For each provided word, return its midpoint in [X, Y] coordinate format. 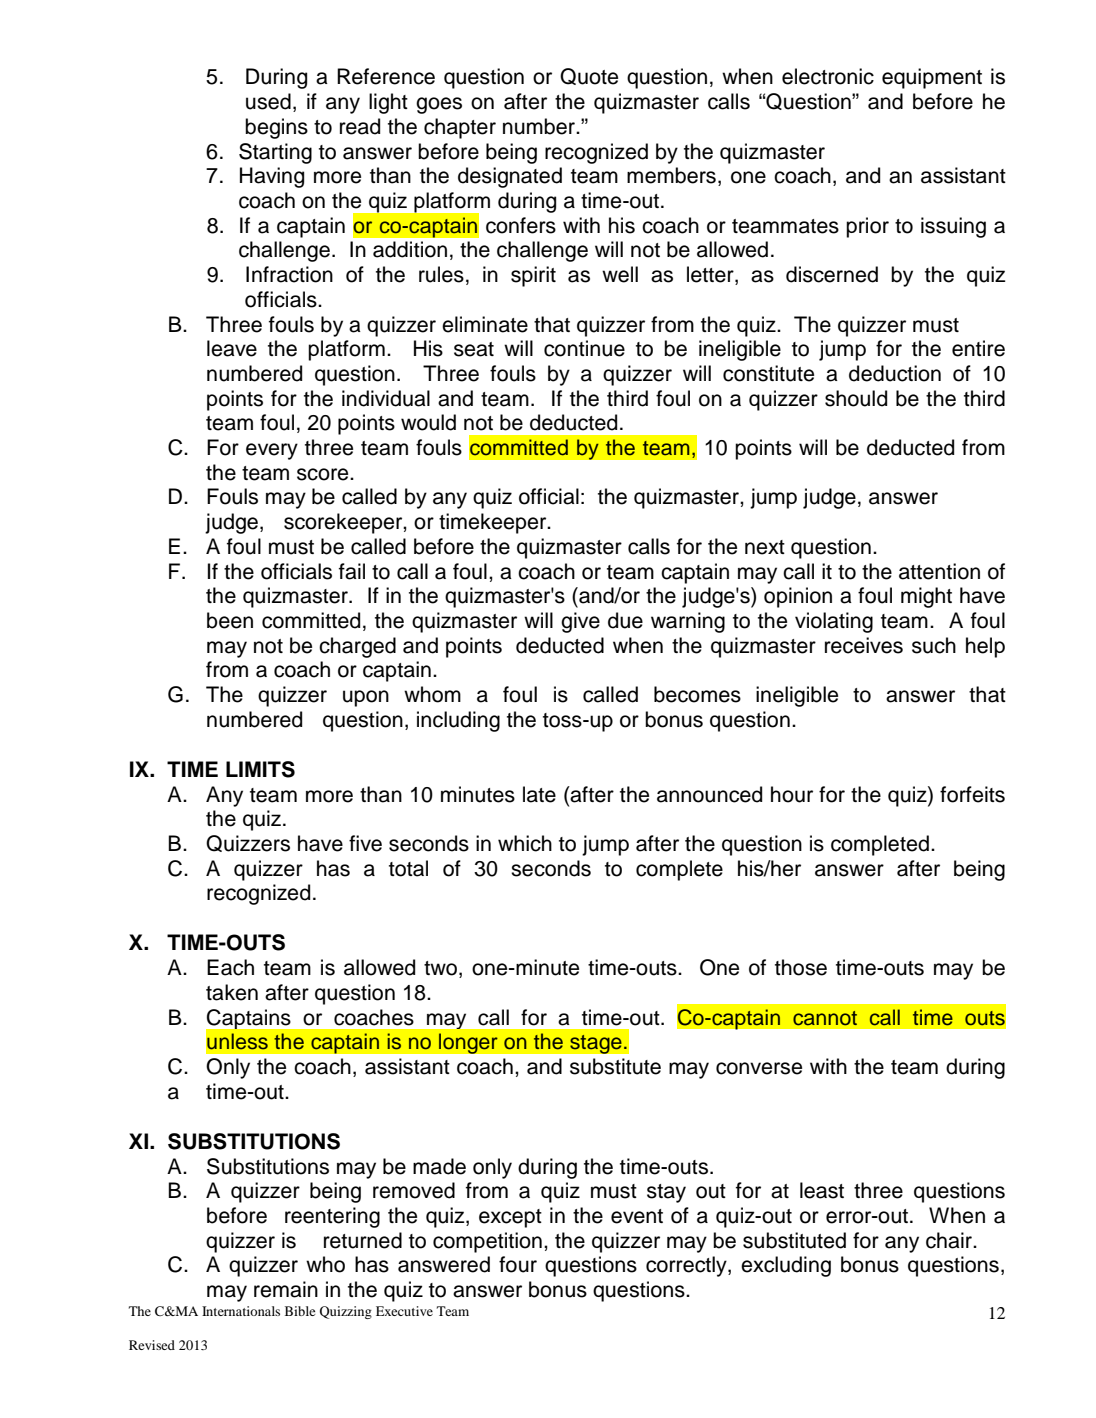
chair [950, 1240]
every [272, 451]
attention [939, 571]
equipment [932, 78]
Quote [589, 76]
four [518, 1264]
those [801, 967]
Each [230, 967]
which [525, 843]
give [580, 622]
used [268, 101]
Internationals [241, 1311]
